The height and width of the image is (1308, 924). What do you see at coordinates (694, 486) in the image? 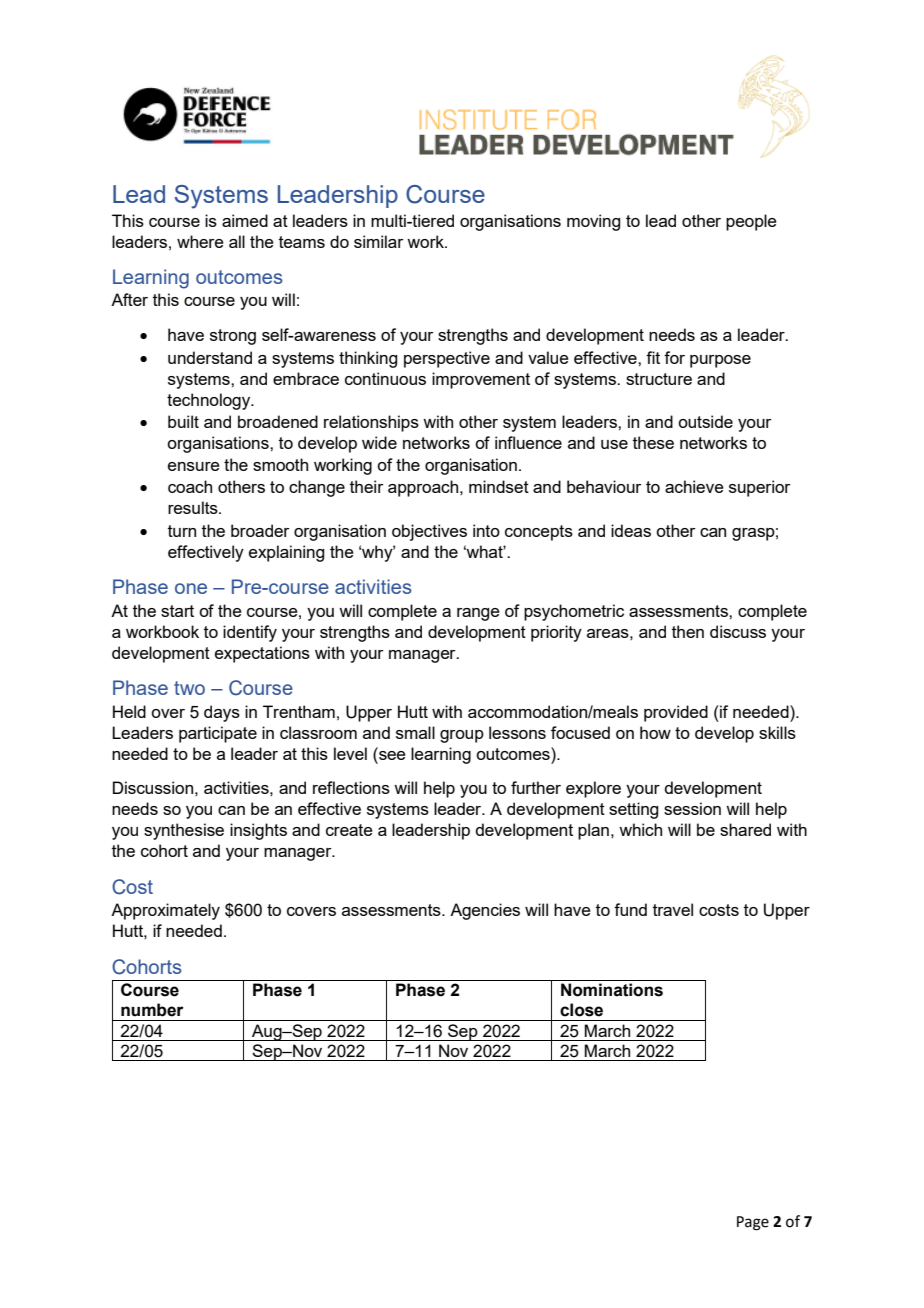
I see `achieve` at bounding box center [694, 486].
